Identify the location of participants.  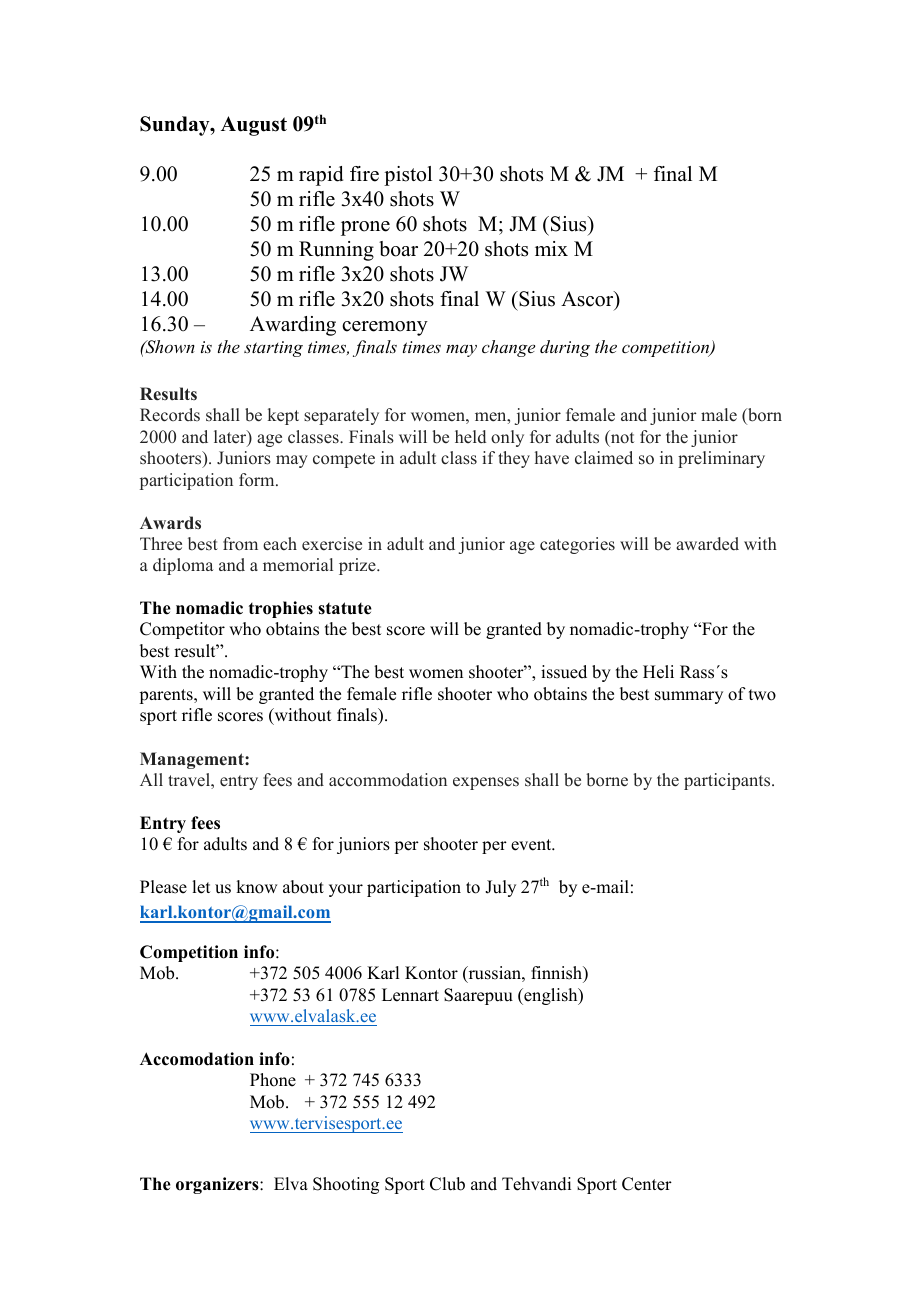
(728, 781).
